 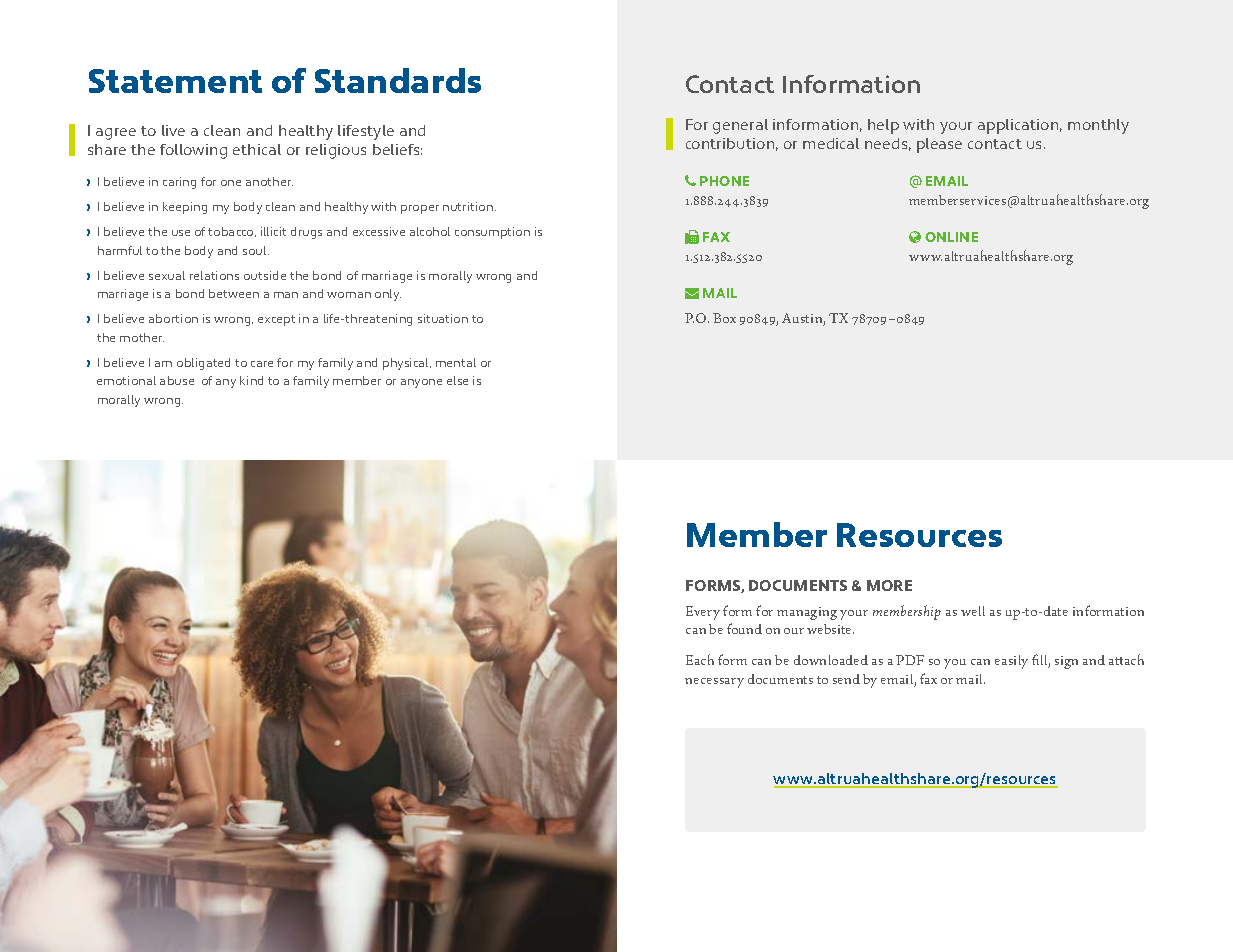 What do you see at coordinates (714, 683) in the document?
I see `necessary` at bounding box center [714, 683].
